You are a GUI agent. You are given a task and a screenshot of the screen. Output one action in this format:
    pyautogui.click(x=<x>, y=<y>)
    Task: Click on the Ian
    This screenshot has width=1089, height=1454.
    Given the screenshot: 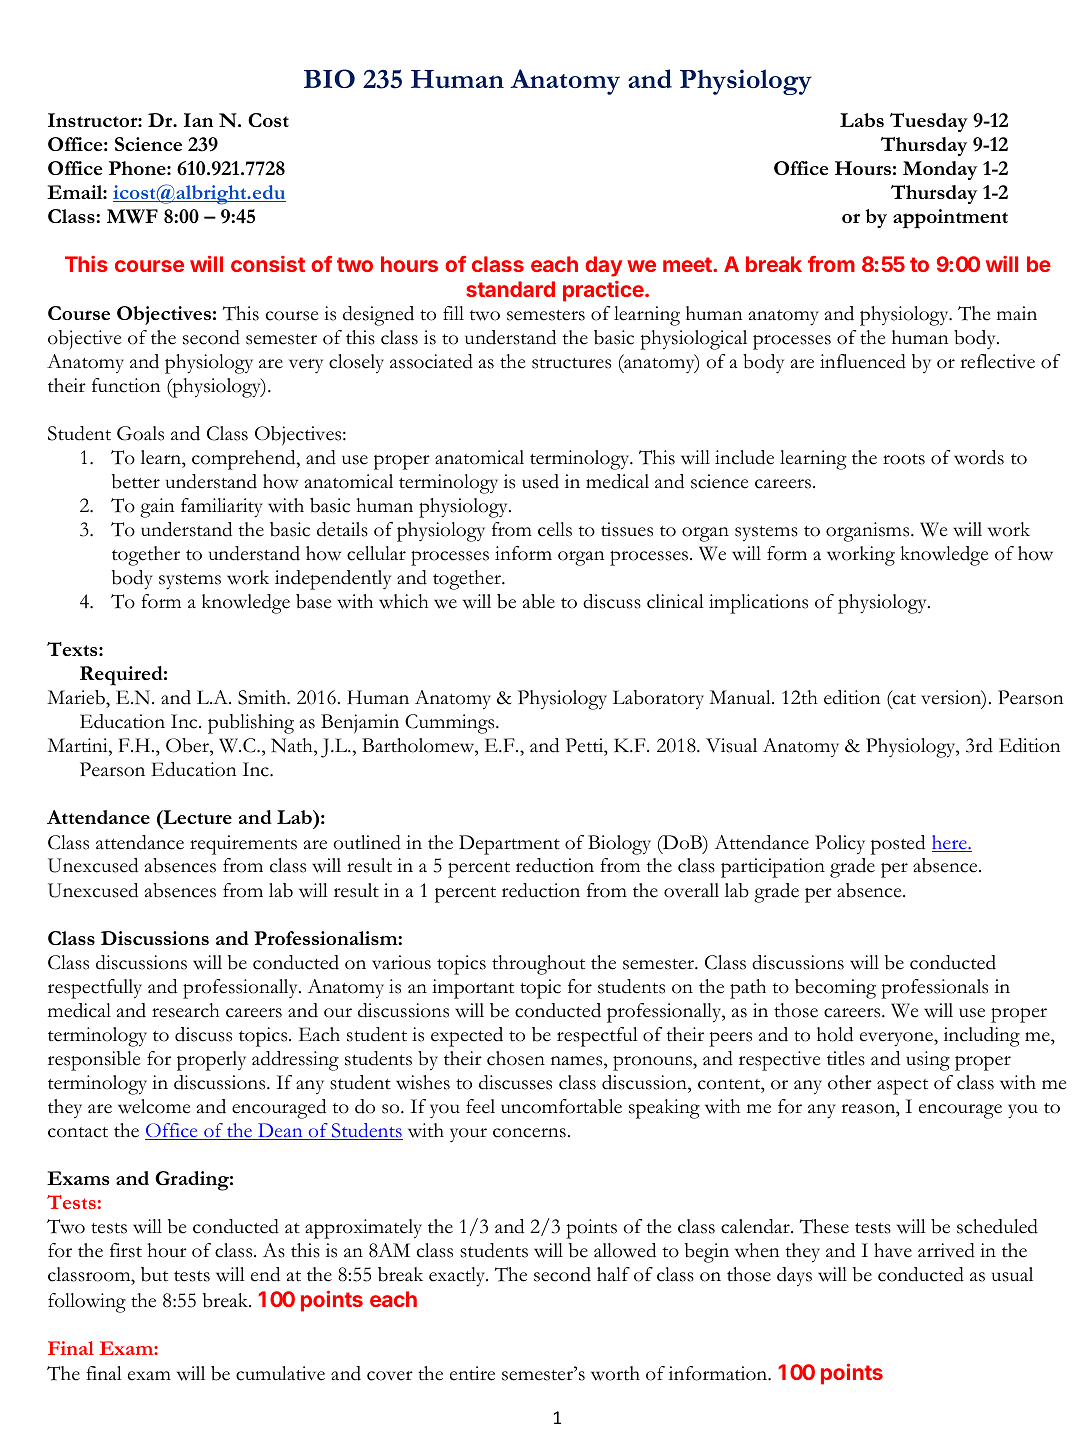 What is the action you would take?
    pyautogui.click(x=198, y=120)
